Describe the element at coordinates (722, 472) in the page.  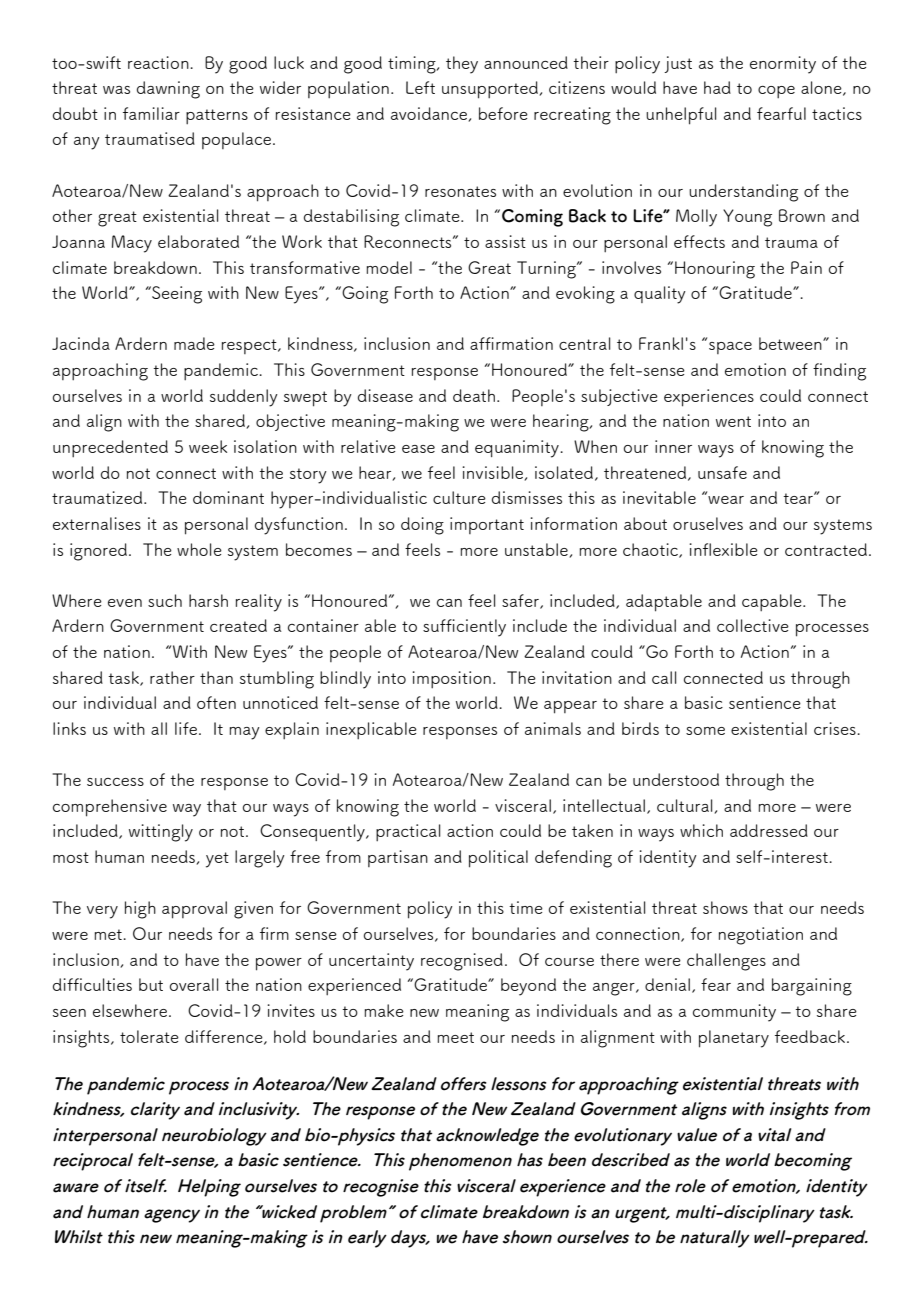
I see `unsafe` at that location.
